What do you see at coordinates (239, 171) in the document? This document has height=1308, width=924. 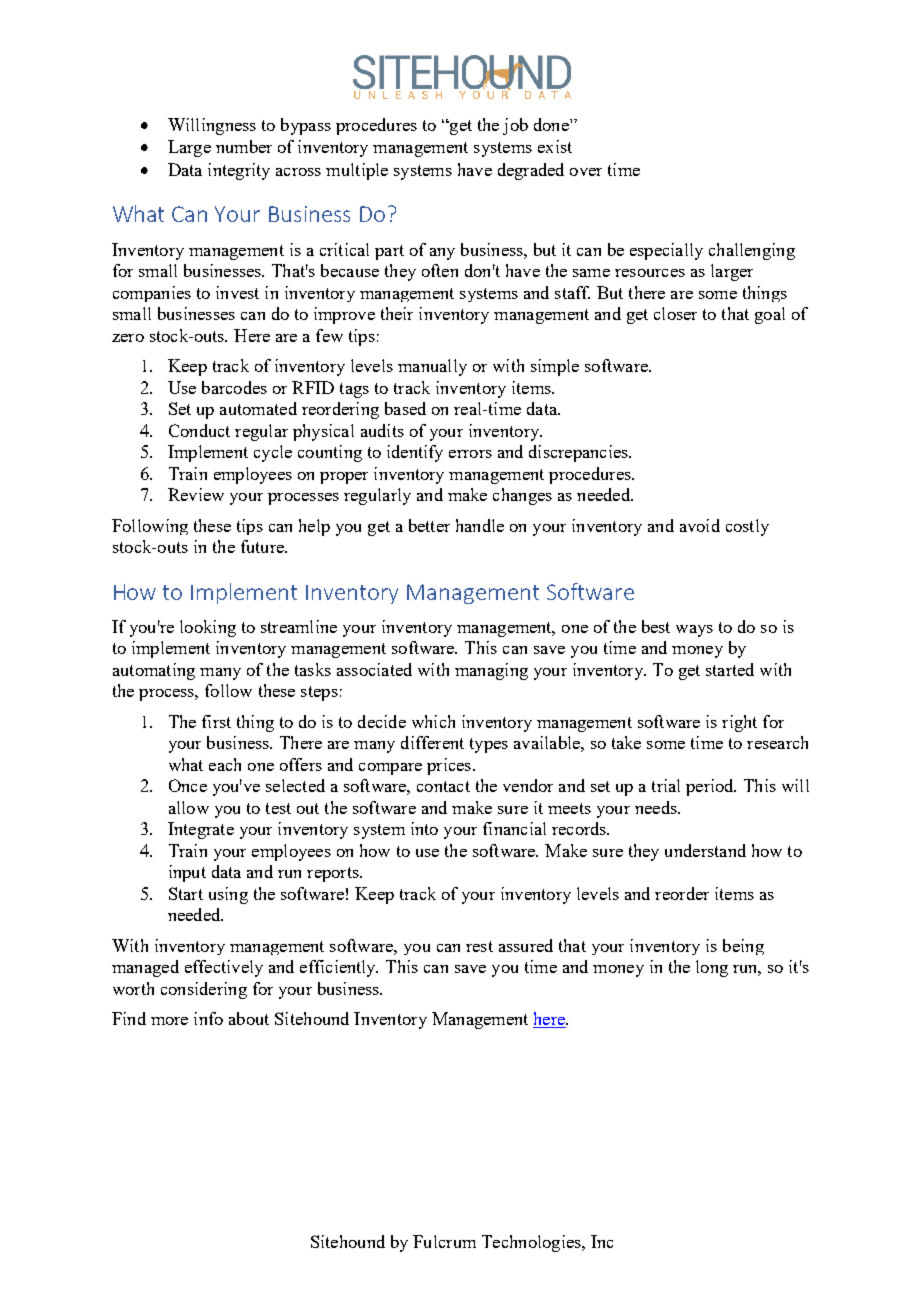 I see `integrity` at bounding box center [239, 171].
